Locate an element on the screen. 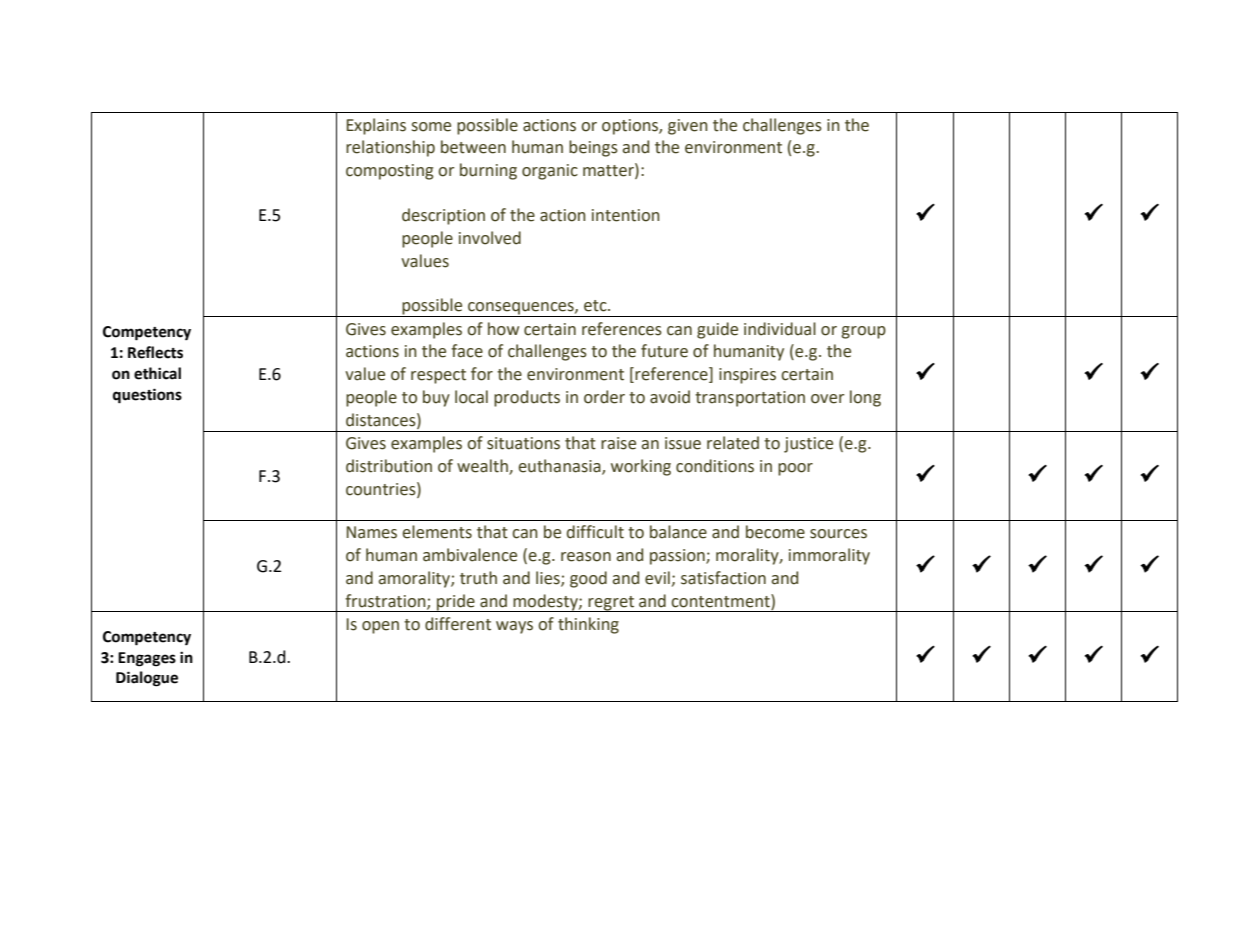 The height and width of the screenshot is (952, 1233). Explains is located at coordinates (376, 126).
